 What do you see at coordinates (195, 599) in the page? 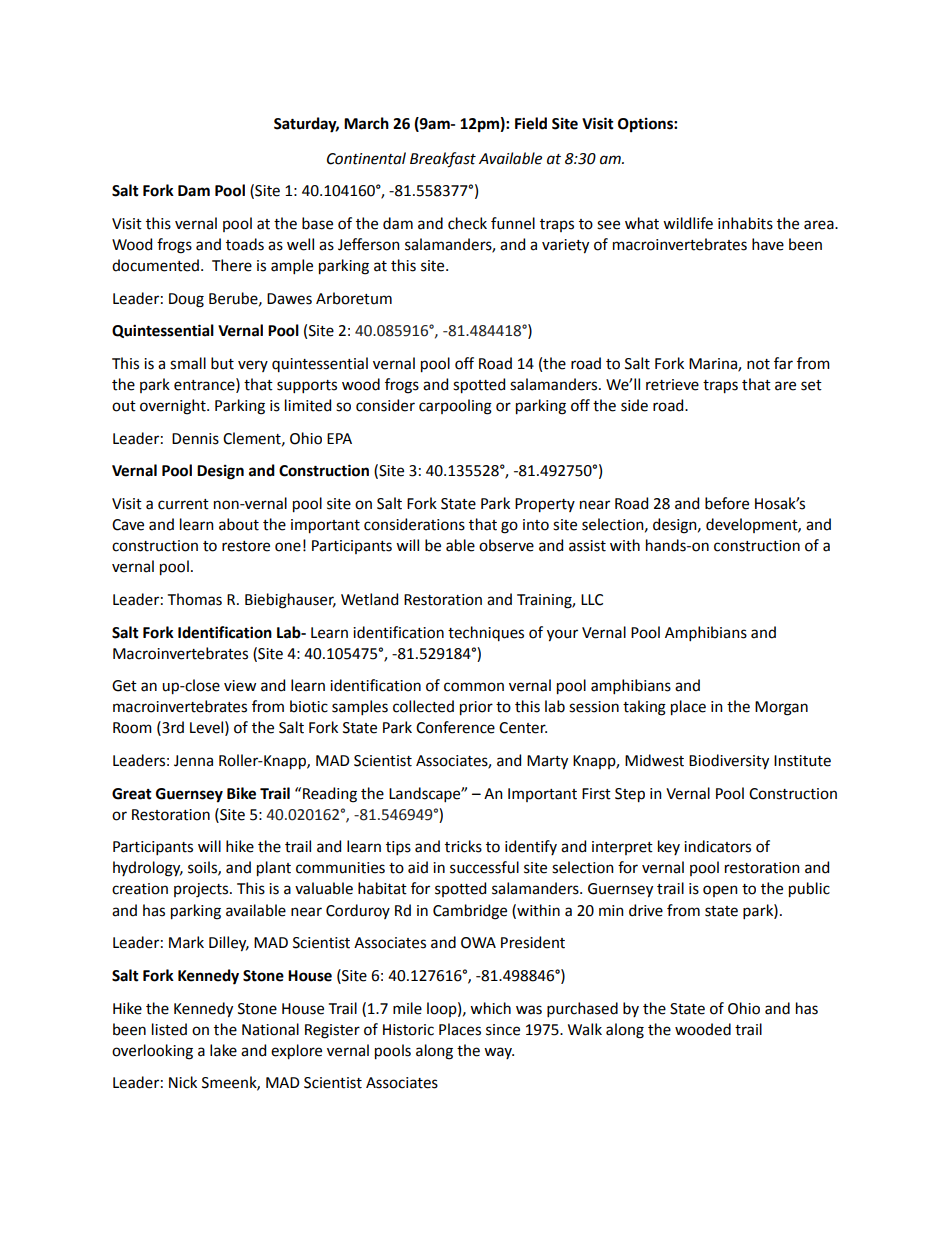
I see `Thomas` at bounding box center [195, 599].
